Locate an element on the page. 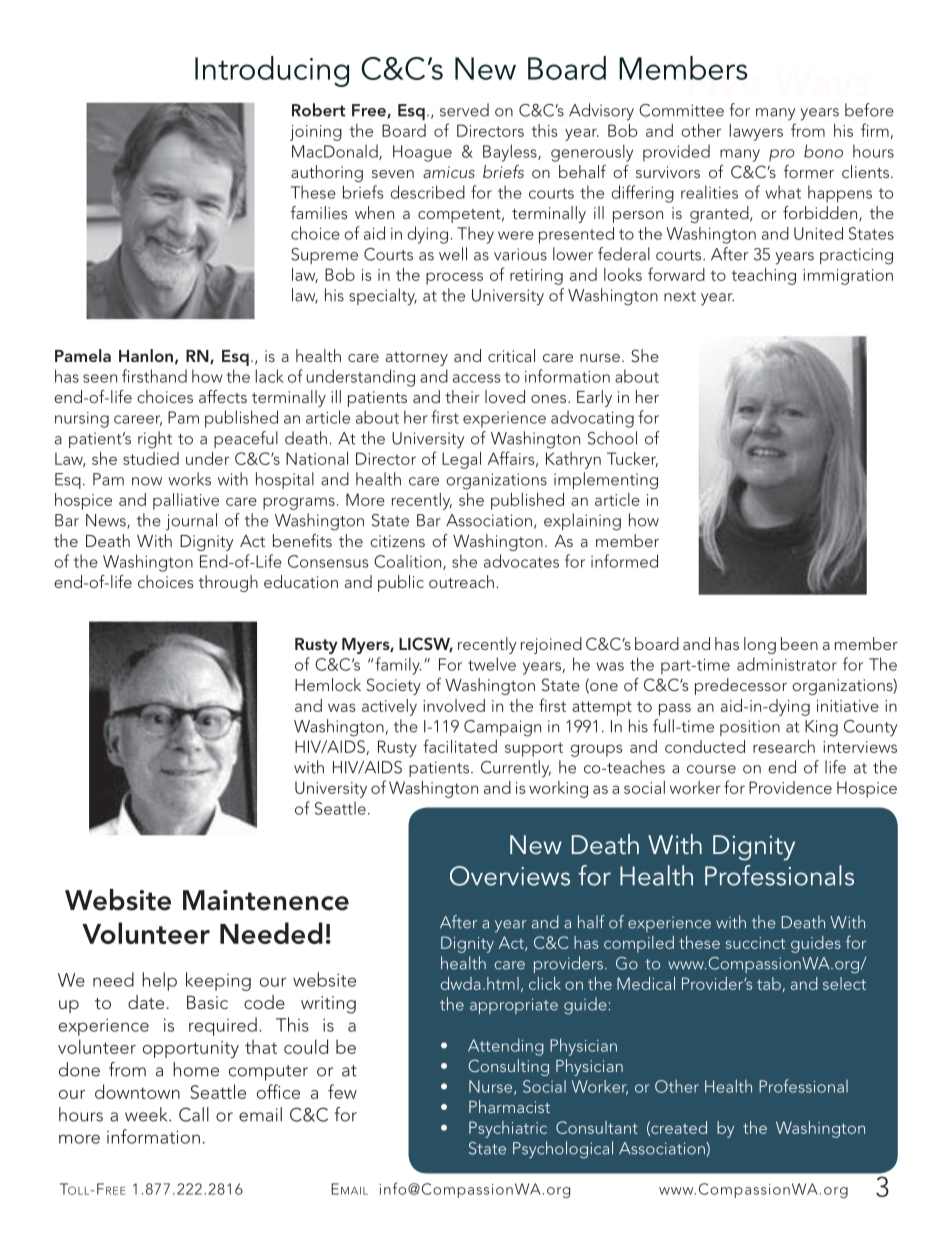 The height and width of the document is (1233, 952). through is located at coordinates (228, 583).
